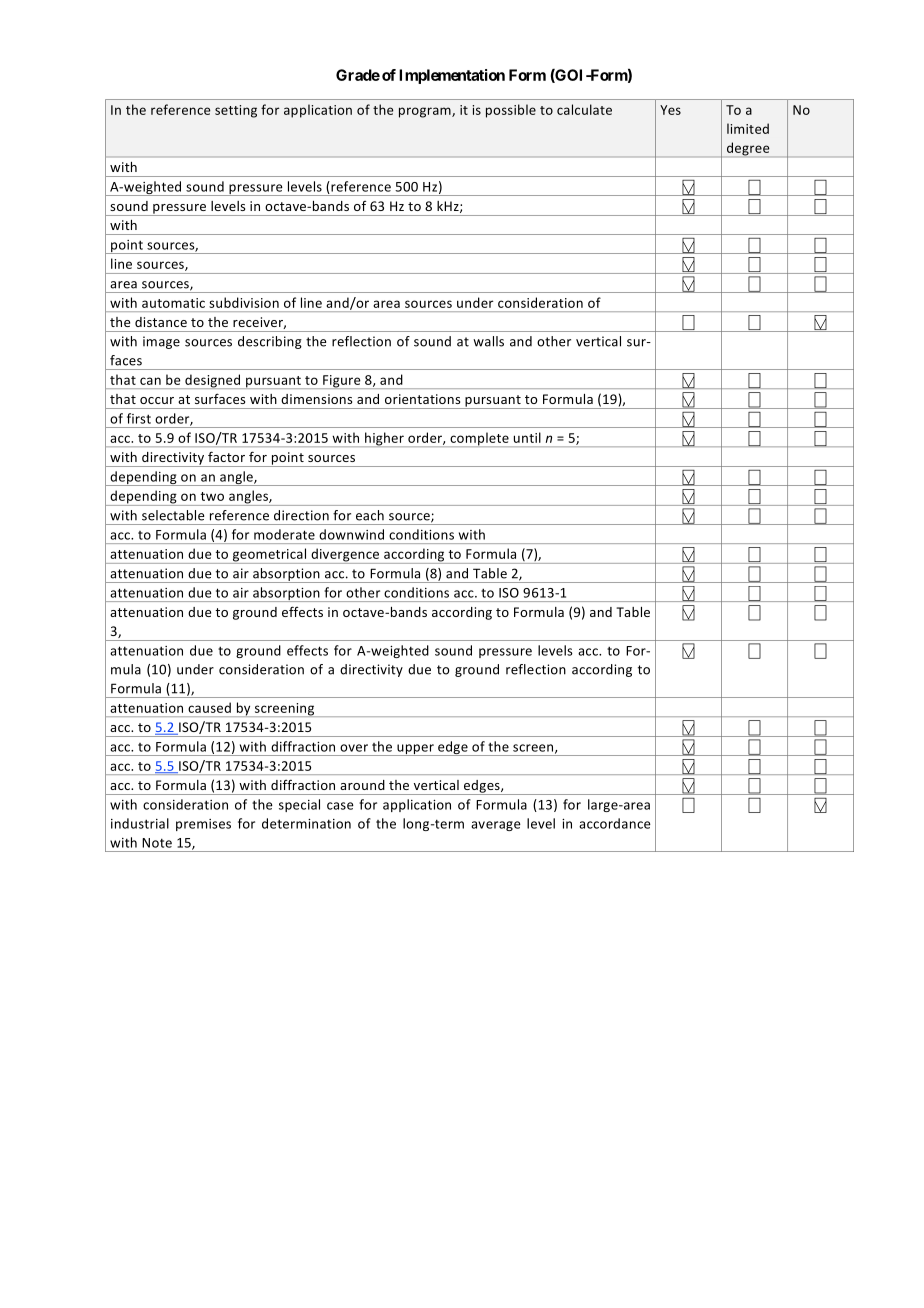  What do you see at coordinates (615, 823) in the image?
I see `accordance` at bounding box center [615, 823].
